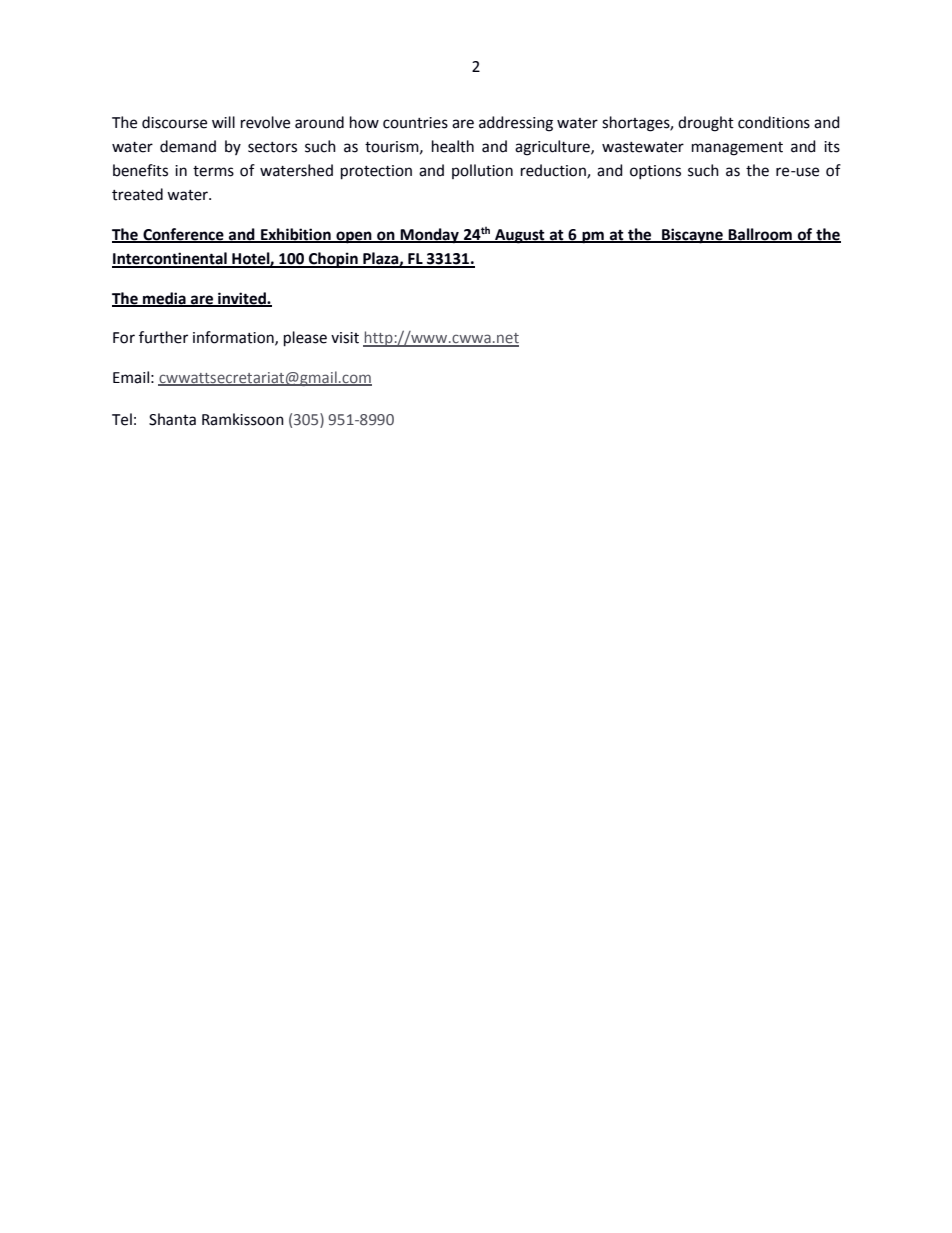  I want to click on please, so click(305, 339).
